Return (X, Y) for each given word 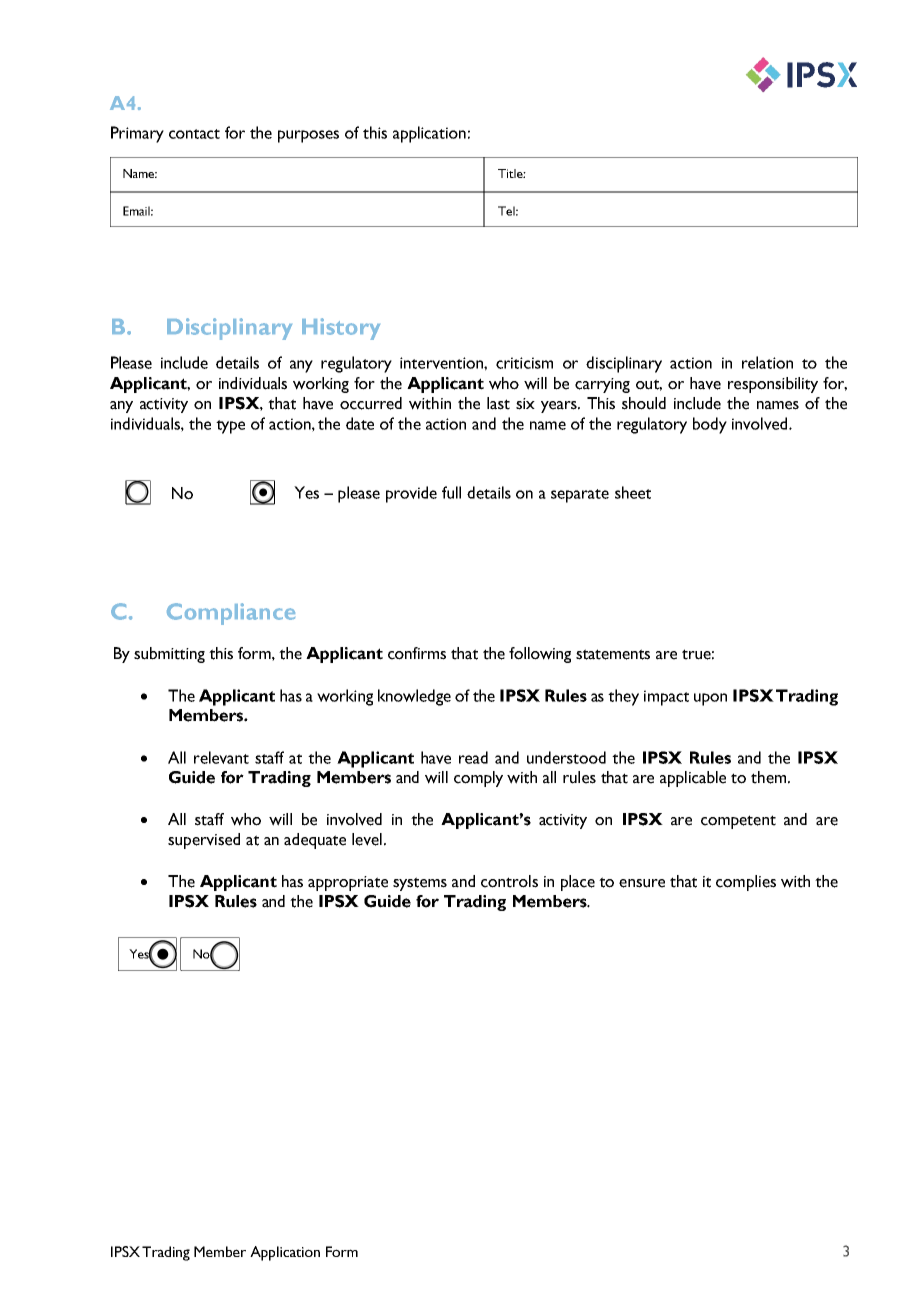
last (498, 403)
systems (420, 884)
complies (746, 883)
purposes (308, 136)
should (644, 403)
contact (194, 134)
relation (767, 362)
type (230, 427)
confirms (417, 653)
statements (613, 654)
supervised (204, 841)
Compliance (231, 614)
